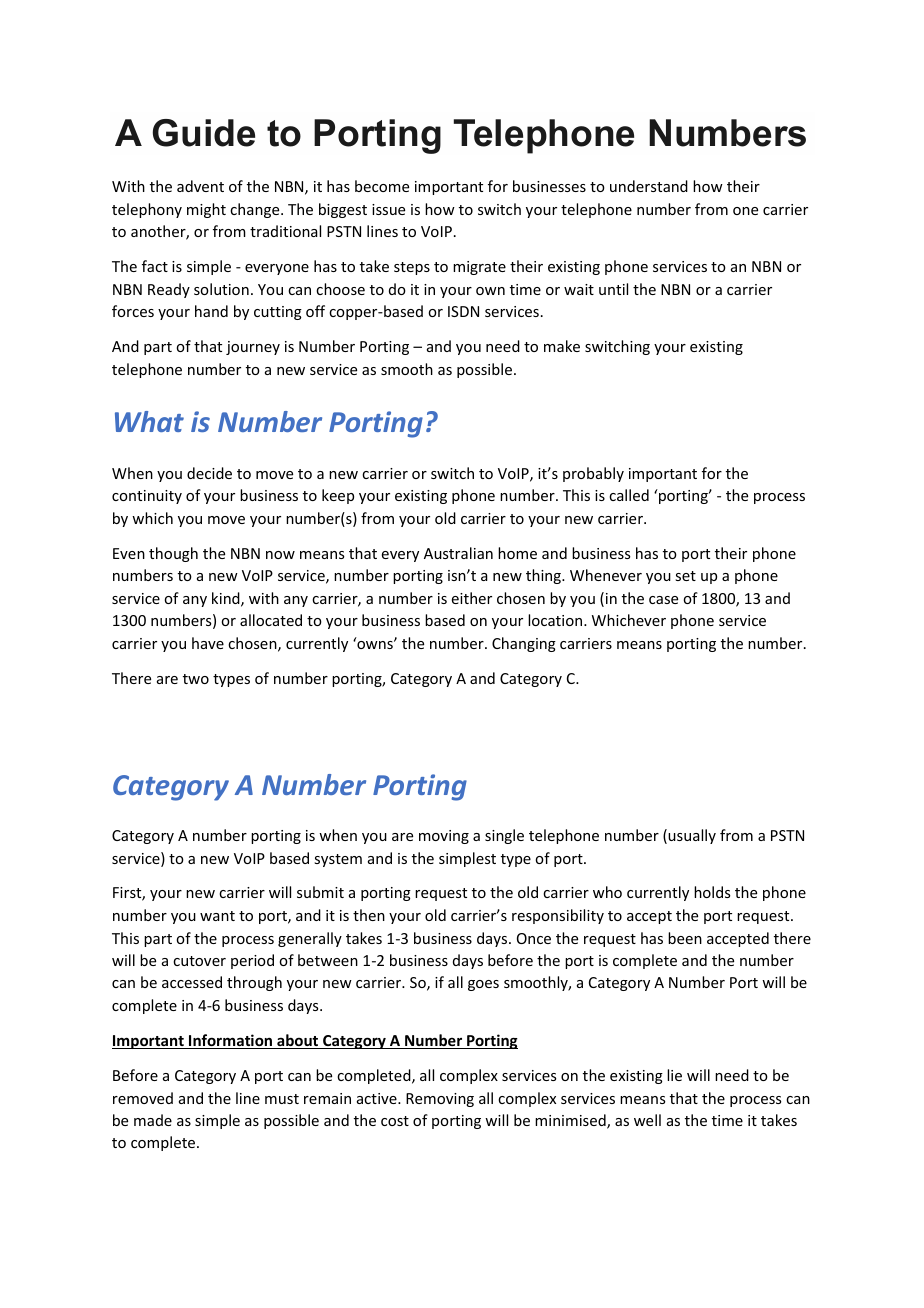 The image size is (924, 1308). What do you see at coordinates (629, 495) in the screenshot?
I see `called` at bounding box center [629, 495].
